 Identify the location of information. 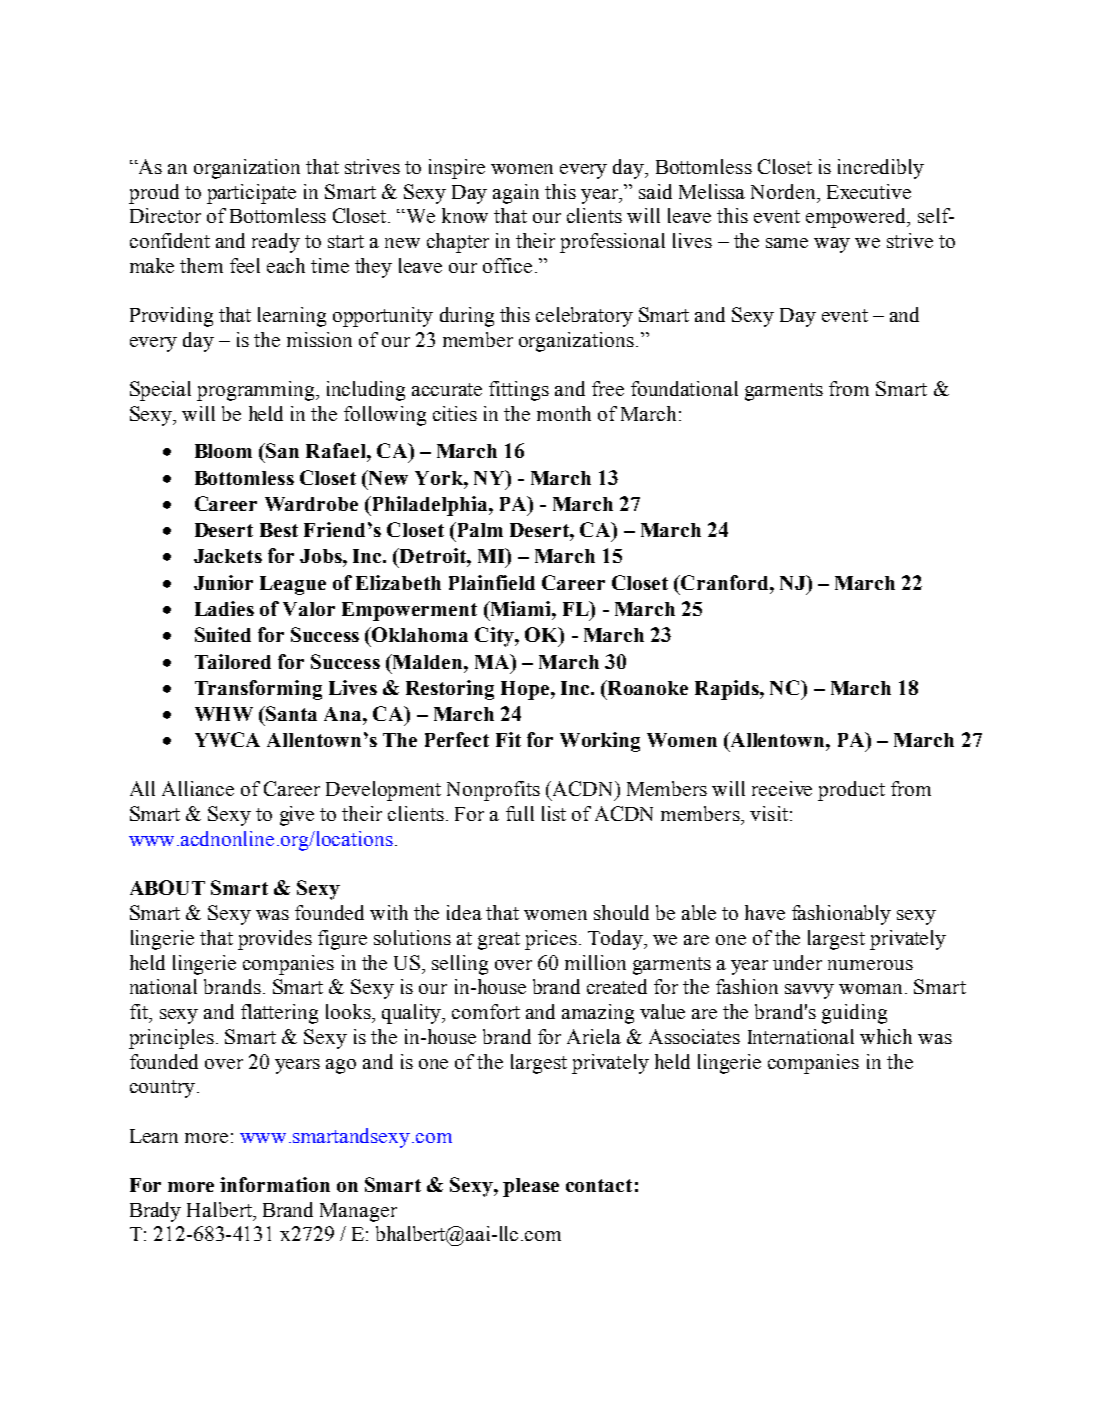
(275, 1184).
